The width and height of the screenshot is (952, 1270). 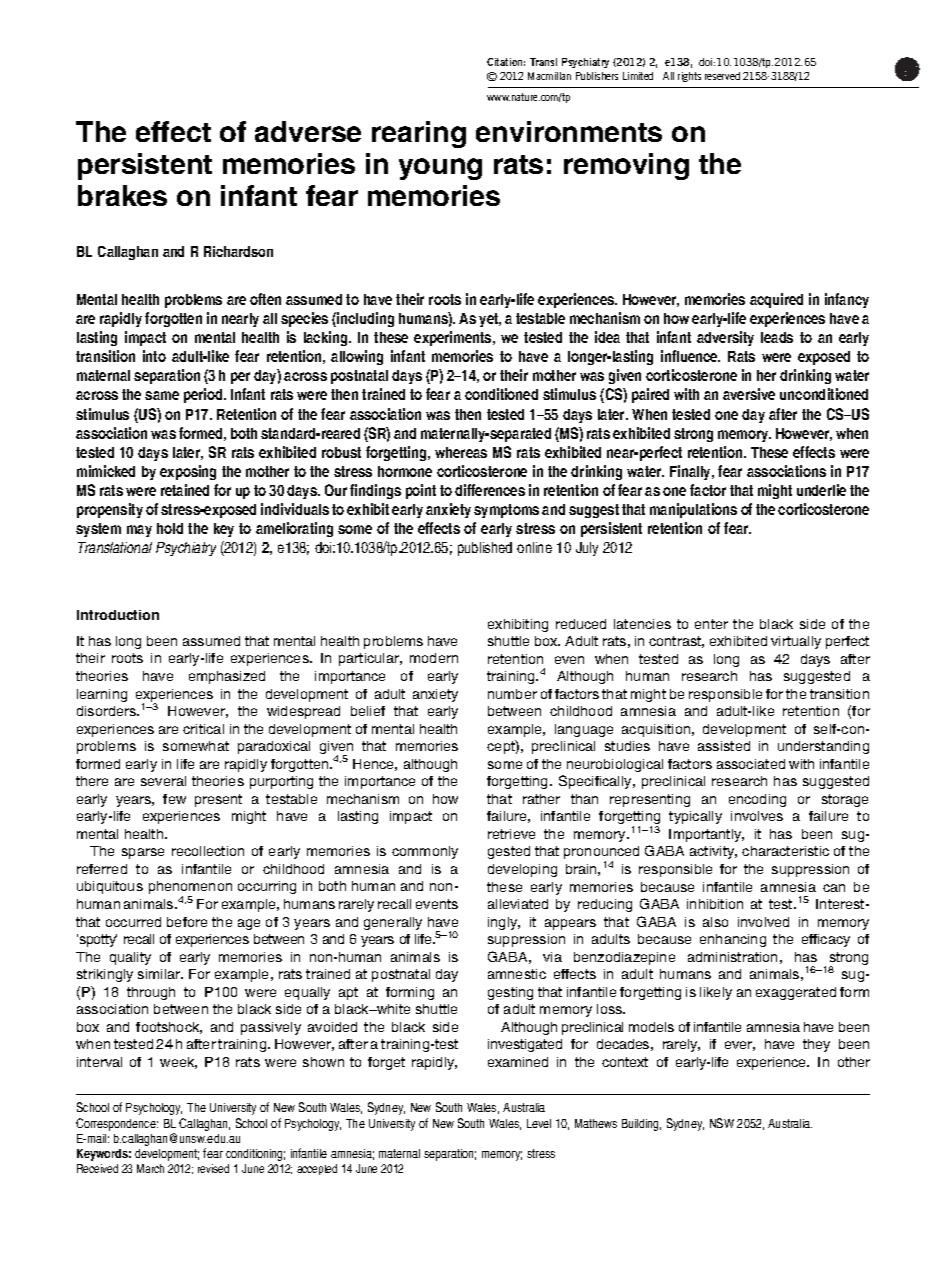 I want to click on rearing, so click(x=419, y=134).
